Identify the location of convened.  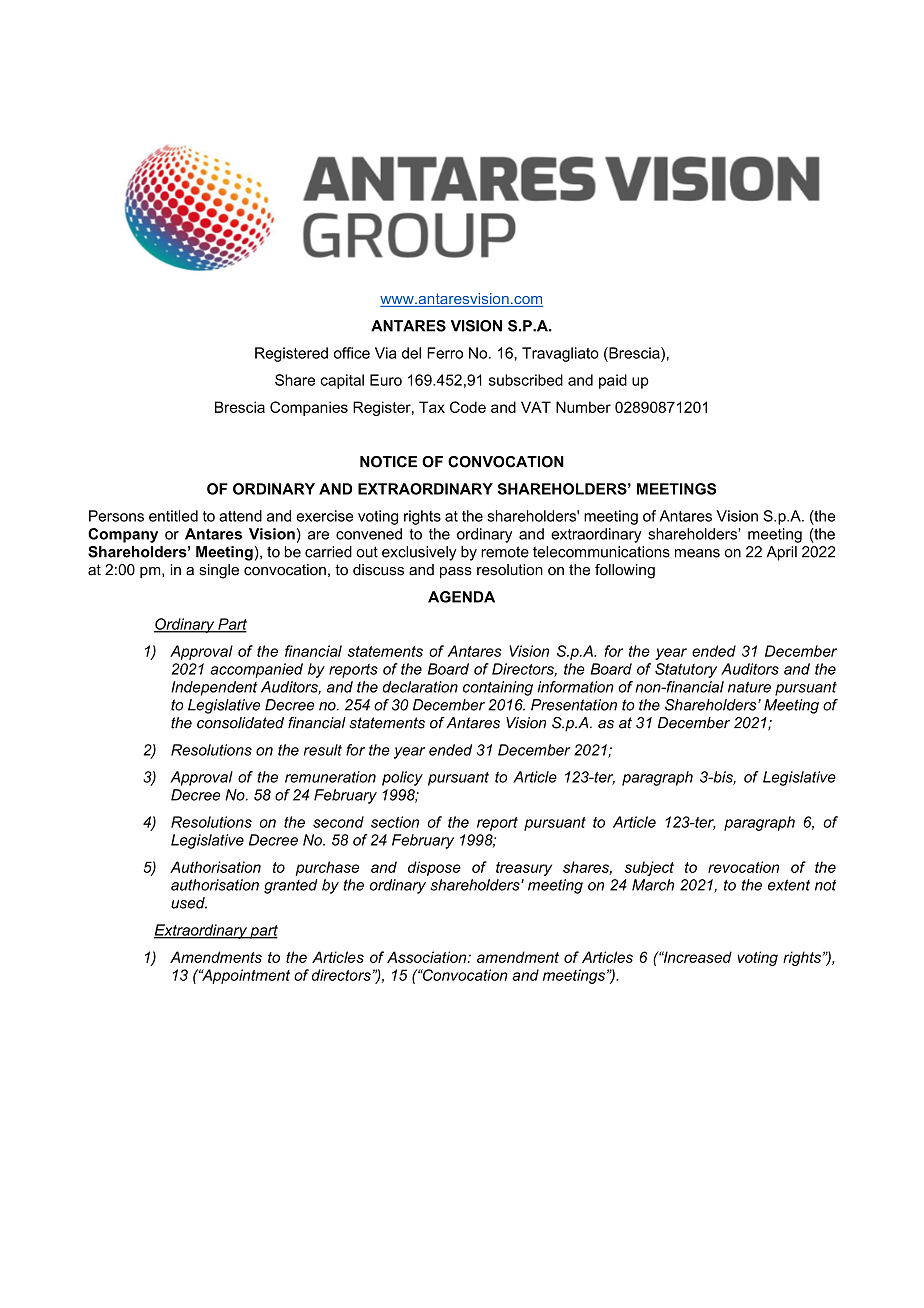
(369, 534).
